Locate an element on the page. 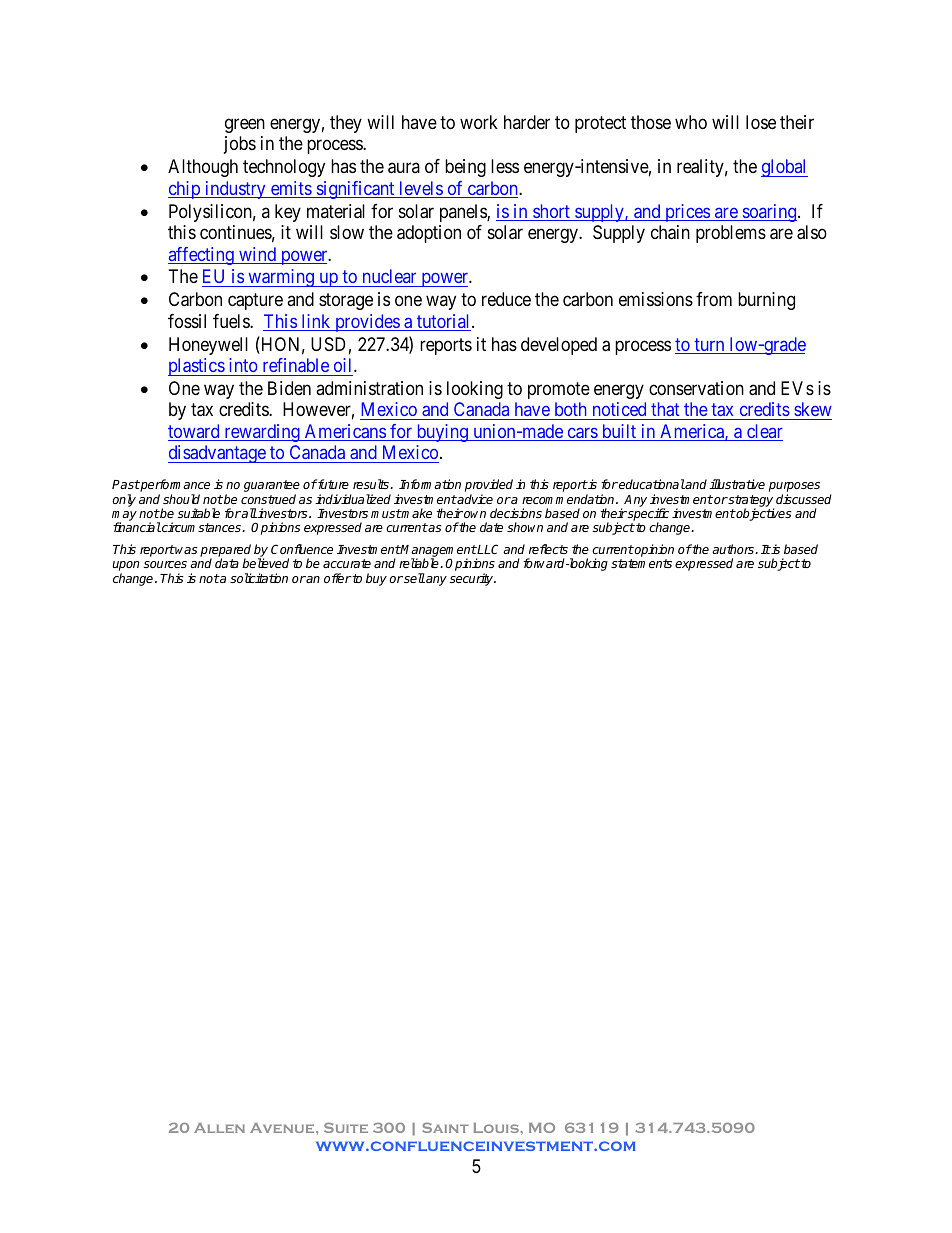 The width and height of the image is (952, 1233). conservation is located at coordinates (696, 388).
